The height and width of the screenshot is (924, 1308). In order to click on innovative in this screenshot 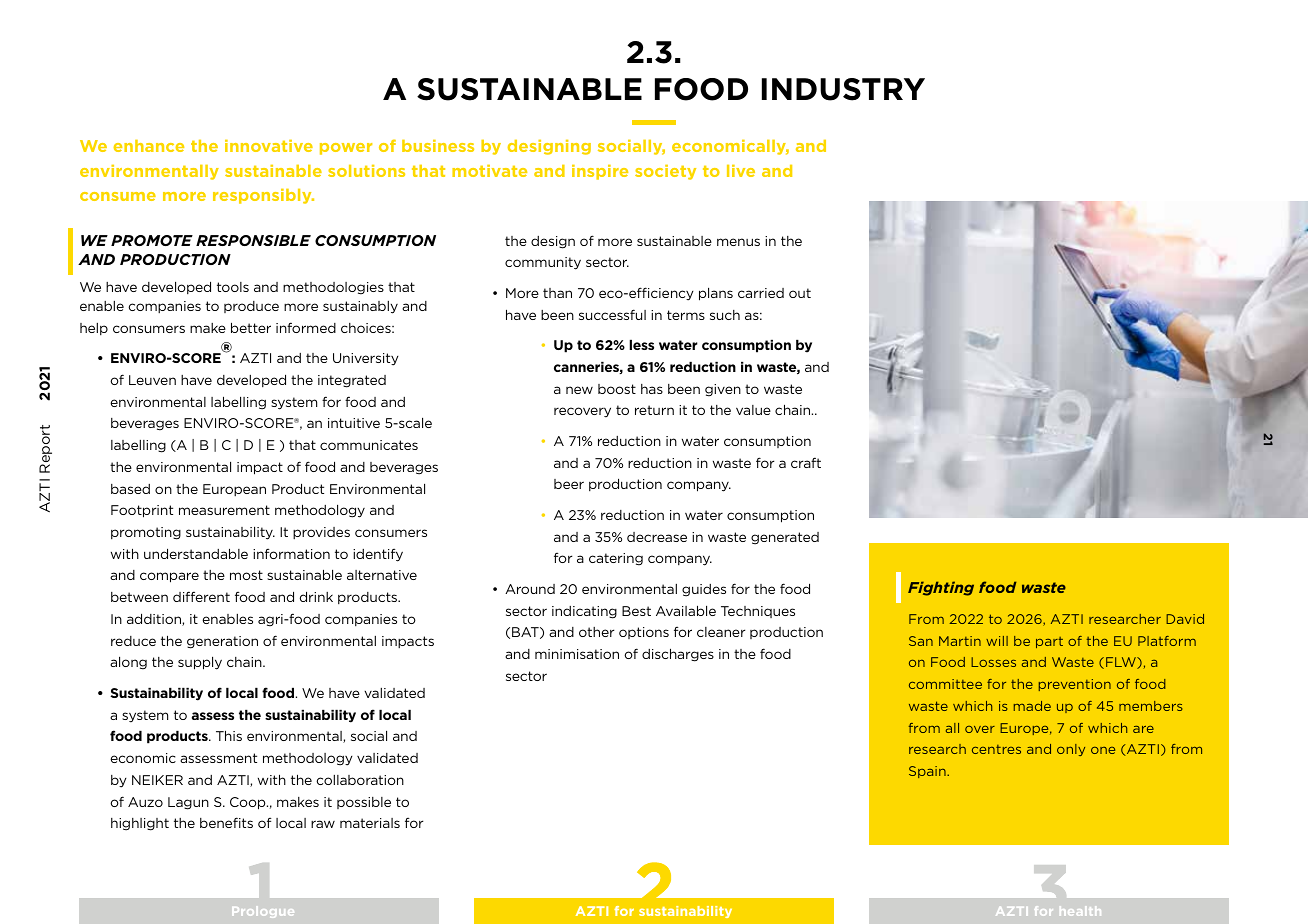, I will do `click(269, 146)`.
